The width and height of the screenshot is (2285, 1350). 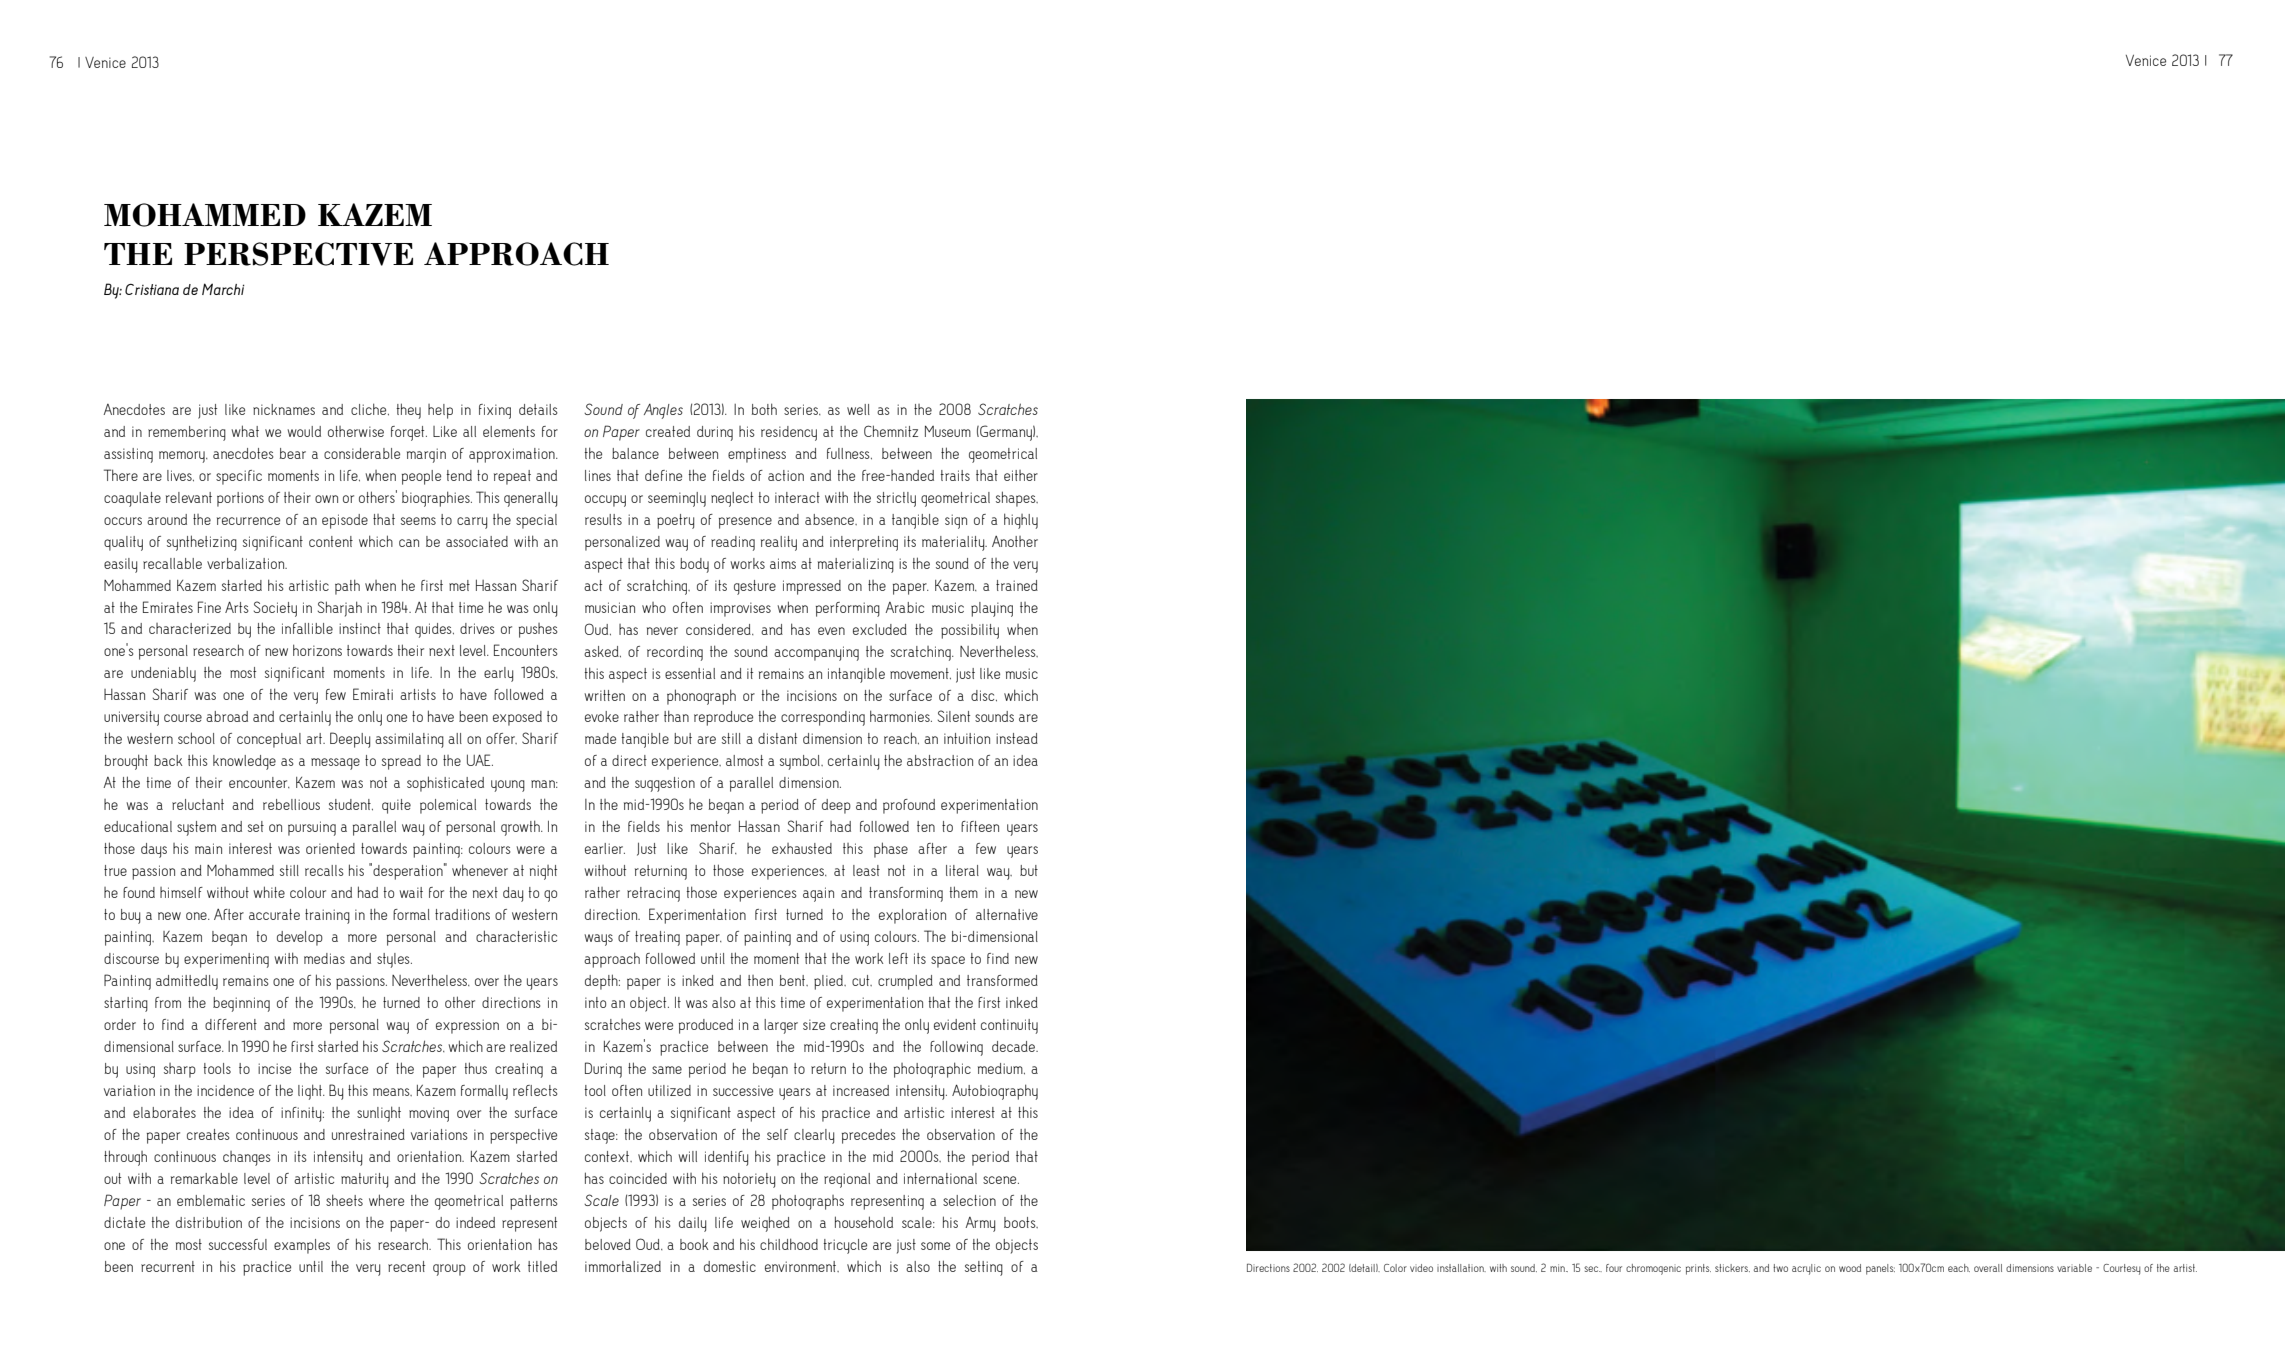 I want to click on boots, so click(x=1021, y=1222).
